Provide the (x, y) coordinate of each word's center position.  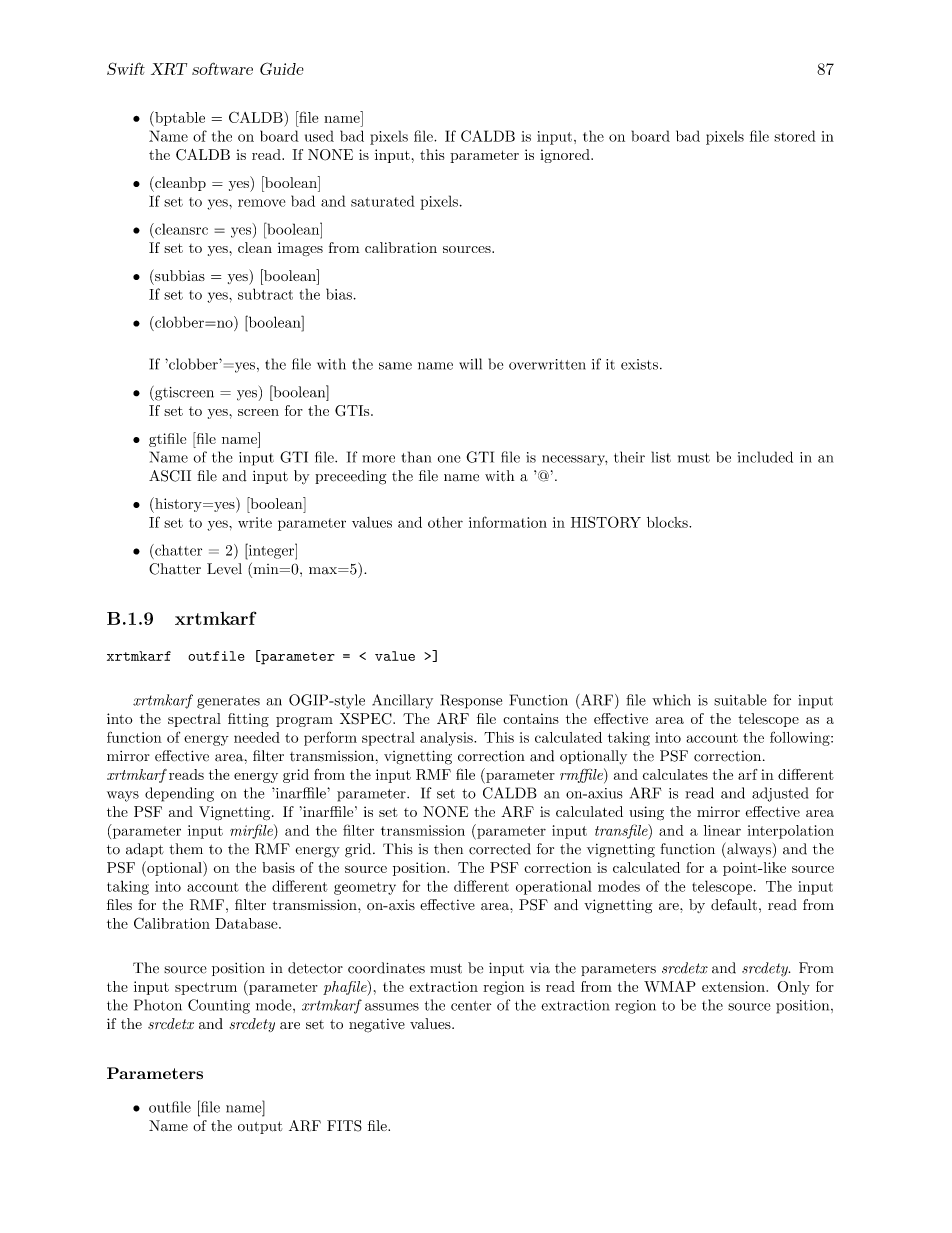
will (470, 364)
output (260, 1127)
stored (795, 136)
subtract (265, 294)
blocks (668, 522)
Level (224, 569)
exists (639, 364)
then (448, 849)
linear (722, 830)
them (186, 849)
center (471, 1006)
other (445, 522)
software (222, 68)
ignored (566, 156)
